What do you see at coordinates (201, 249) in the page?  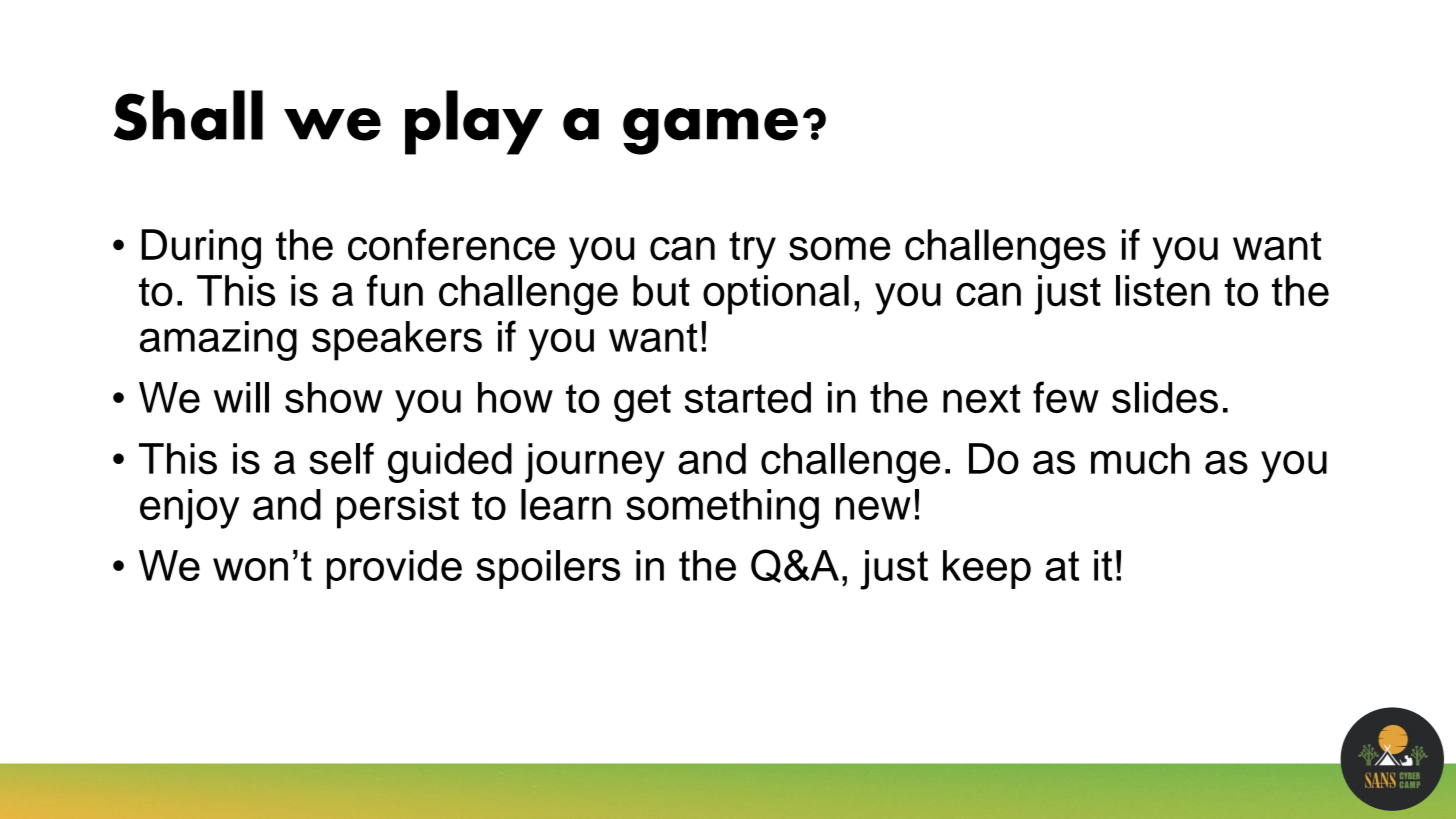 I see `During` at bounding box center [201, 249].
